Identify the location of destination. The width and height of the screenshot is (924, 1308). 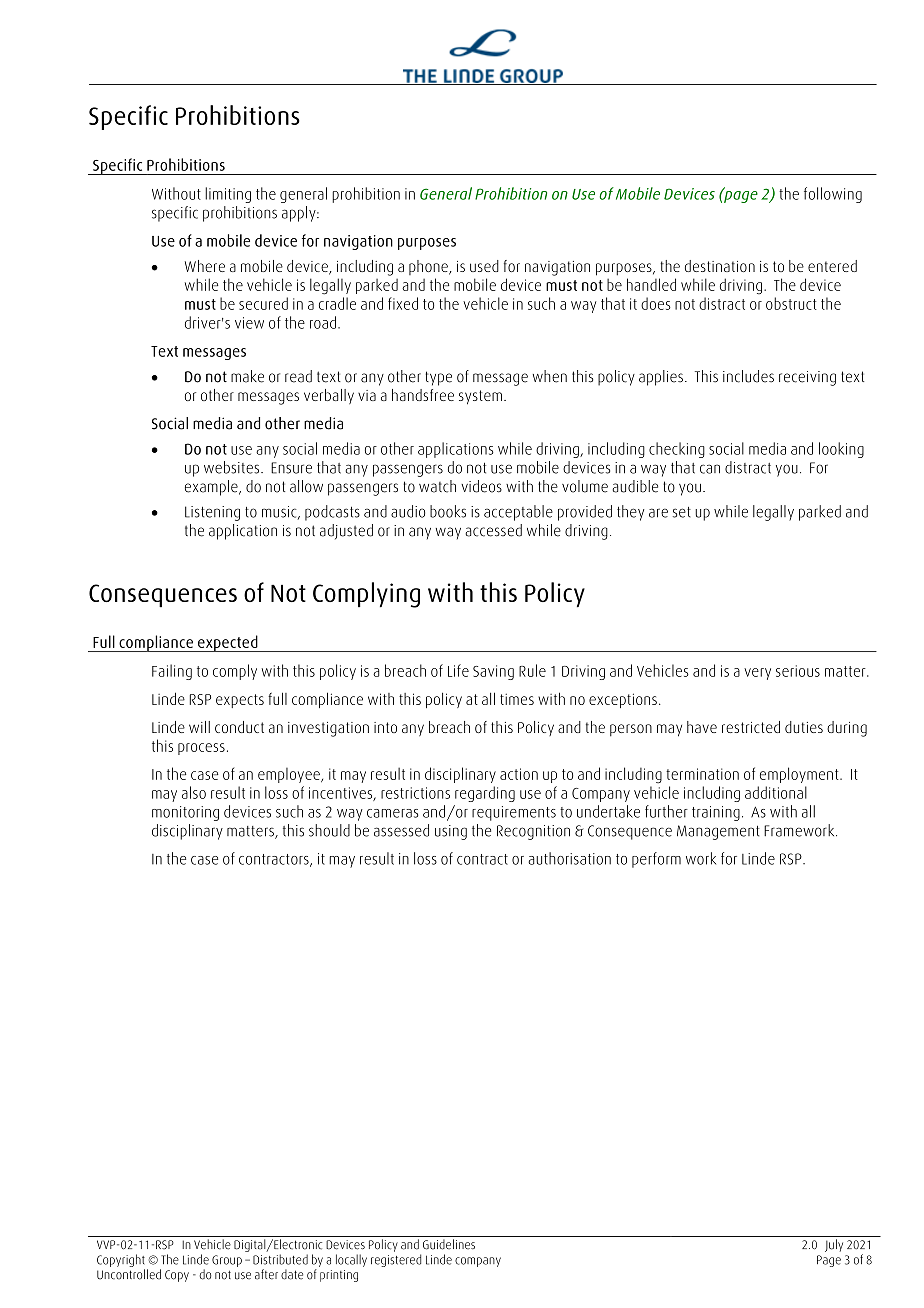
(720, 266).
